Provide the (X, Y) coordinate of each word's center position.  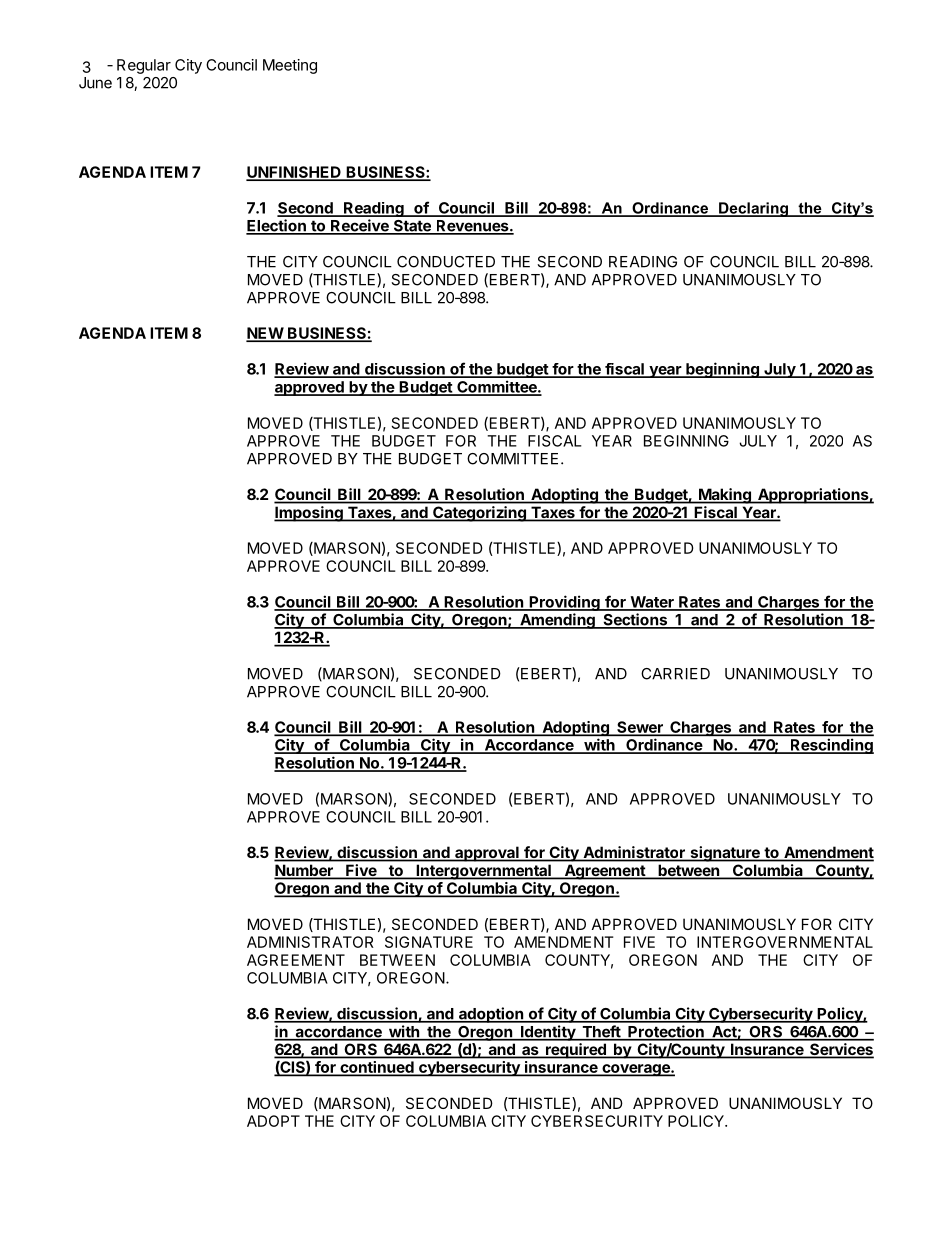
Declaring (753, 209)
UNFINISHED (294, 173)
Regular (144, 66)
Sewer (640, 728)
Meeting (290, 66)
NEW (265, 334)
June (95, 83)
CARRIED (675, 674)
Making (725, 496)
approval (487, 854)
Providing (564, 603)
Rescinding (831, 746)
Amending (557, 621)
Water (652, 603)
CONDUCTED (446, 262)
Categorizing (479, 514)
